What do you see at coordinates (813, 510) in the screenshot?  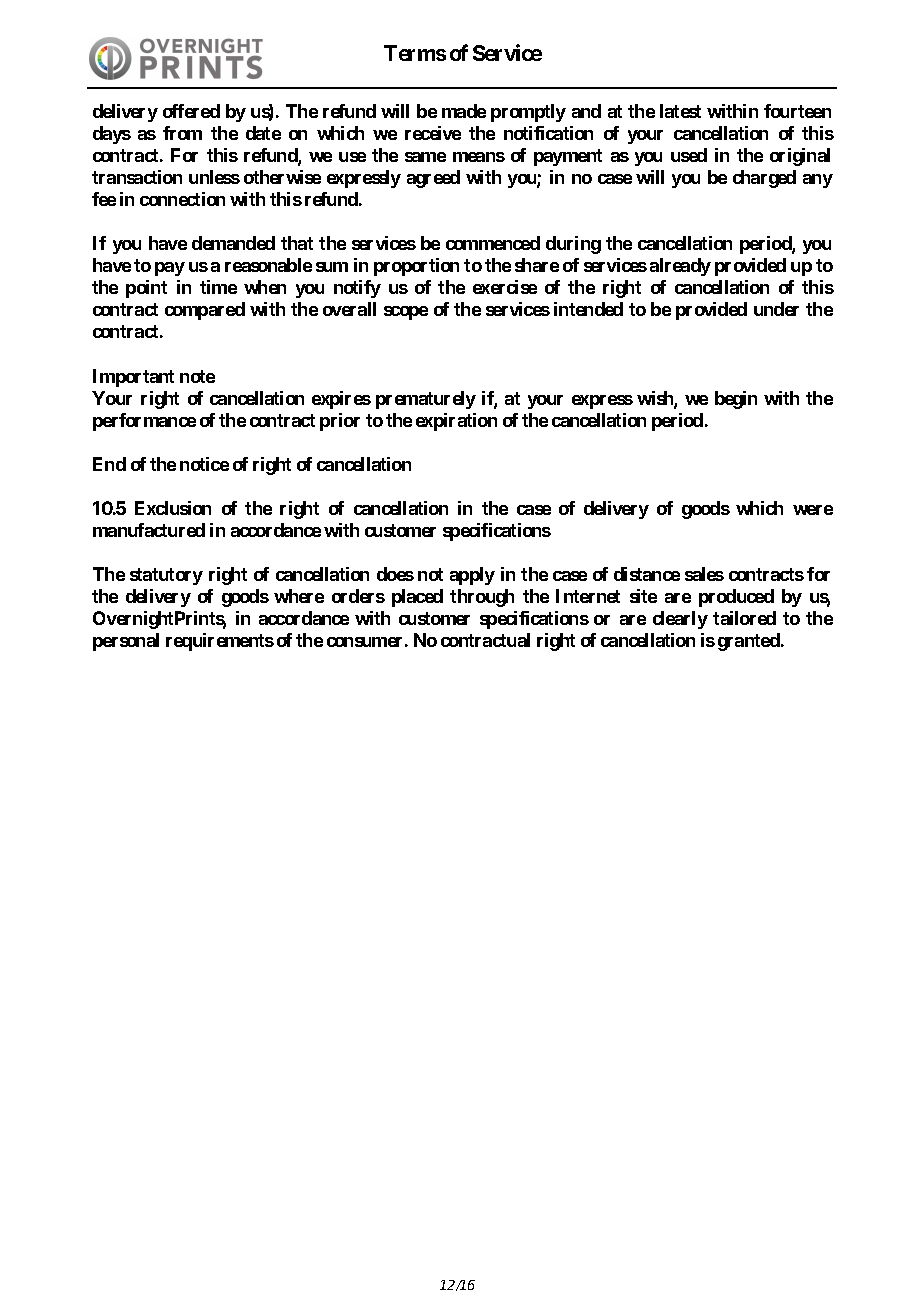 I see `were` at bounding box center [813, 510].
